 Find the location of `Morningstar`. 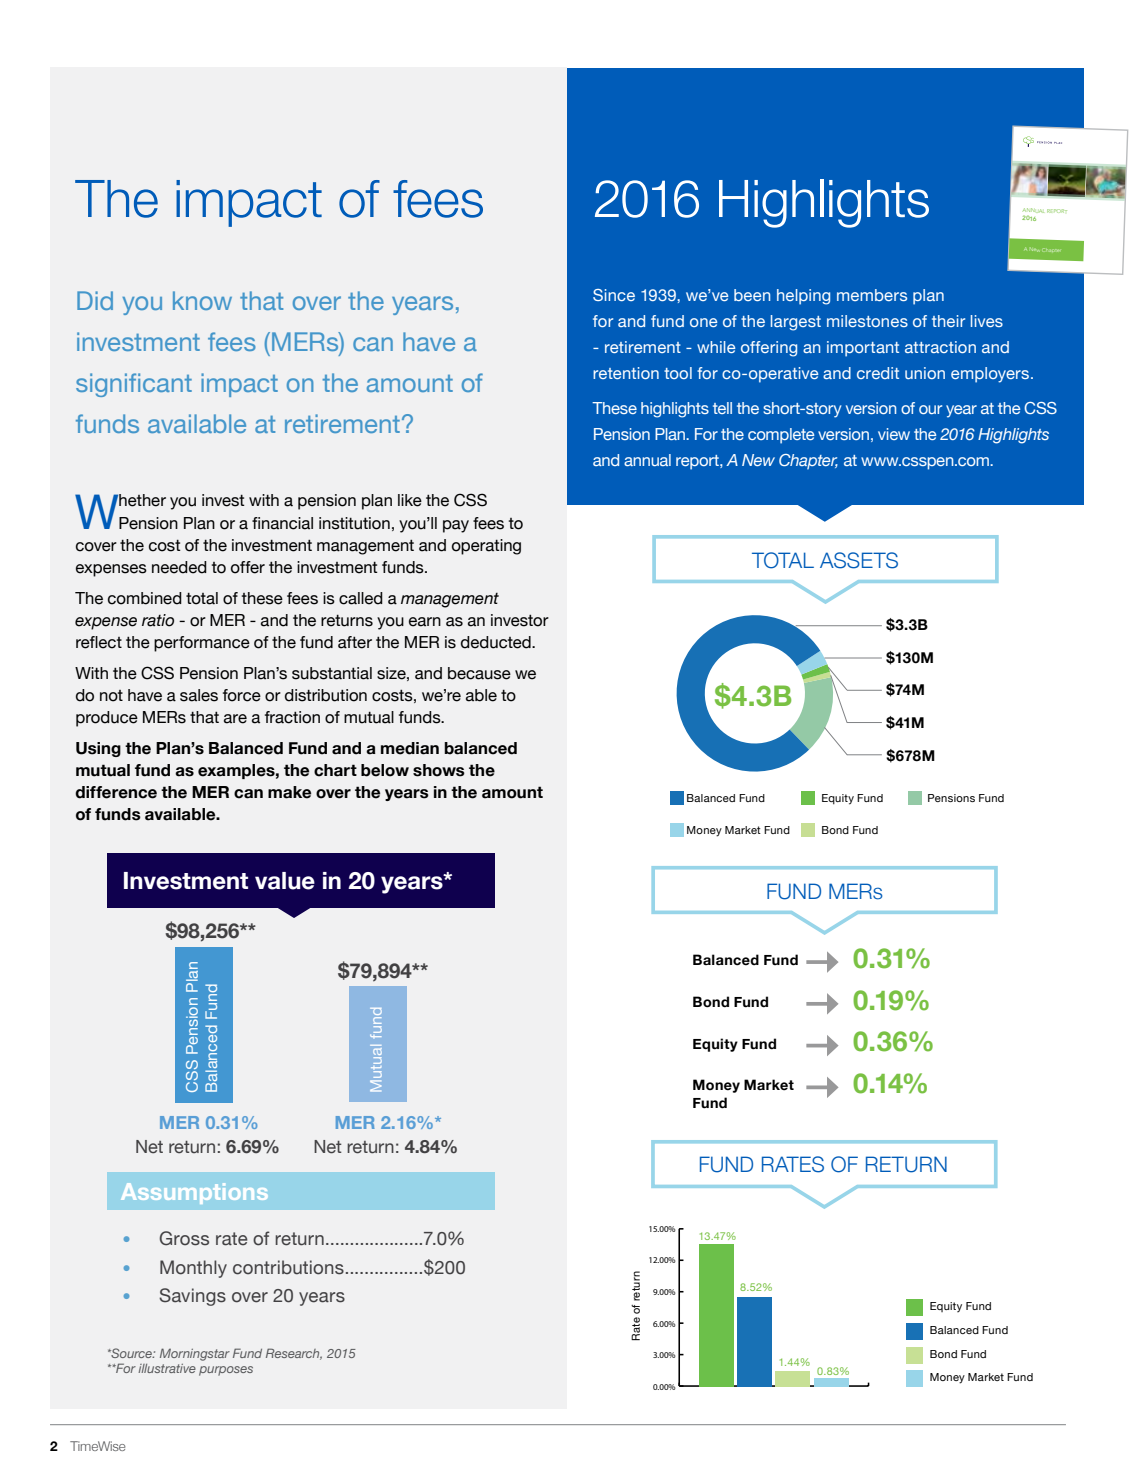

Morningstar is located at coordinates (195, 1354).
